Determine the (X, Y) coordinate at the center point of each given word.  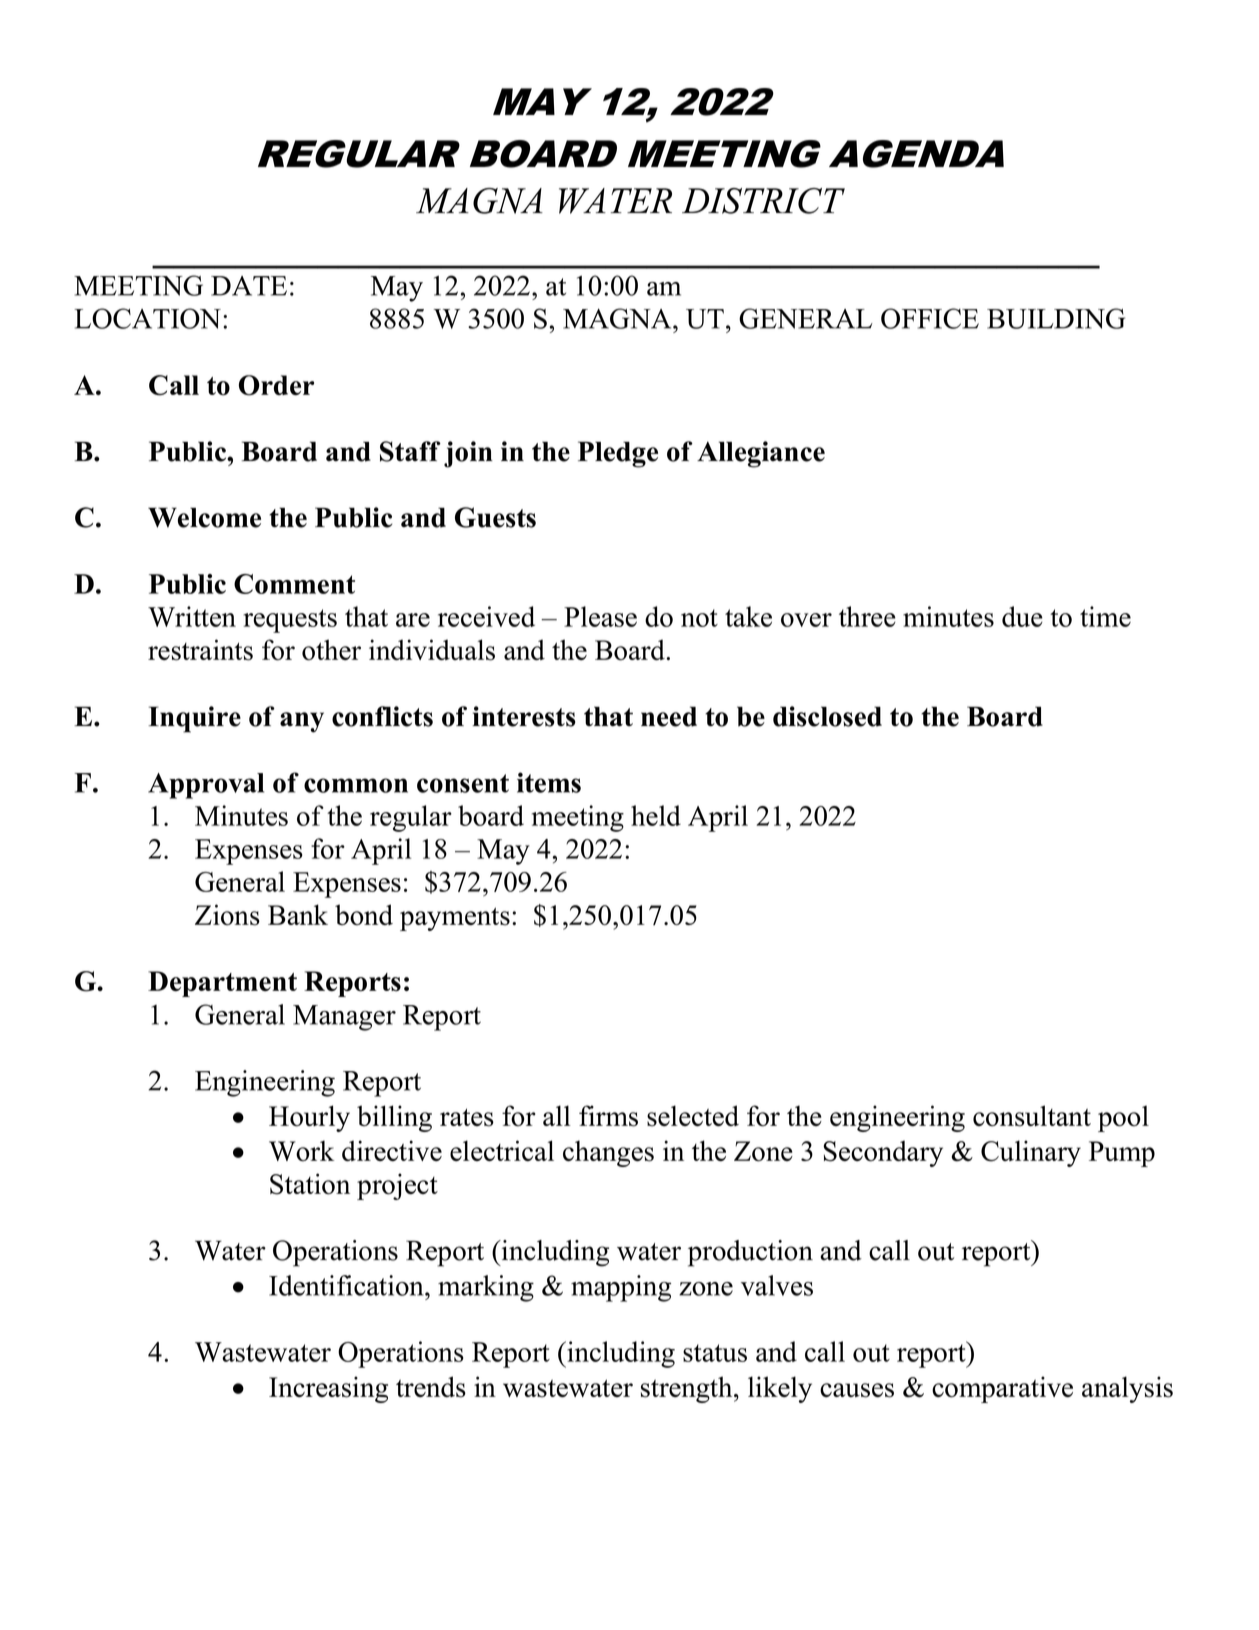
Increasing (328, 1389)
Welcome (204, 517)
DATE (249, 286)
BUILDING (1056, 318)
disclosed (827, 716)
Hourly (309, 1118)
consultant (1032, 1116)
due (1022, 616)
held (656, 815)
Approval (206, 786)
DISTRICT (763, 201)
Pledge (618, 454)
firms (608, 1116)
